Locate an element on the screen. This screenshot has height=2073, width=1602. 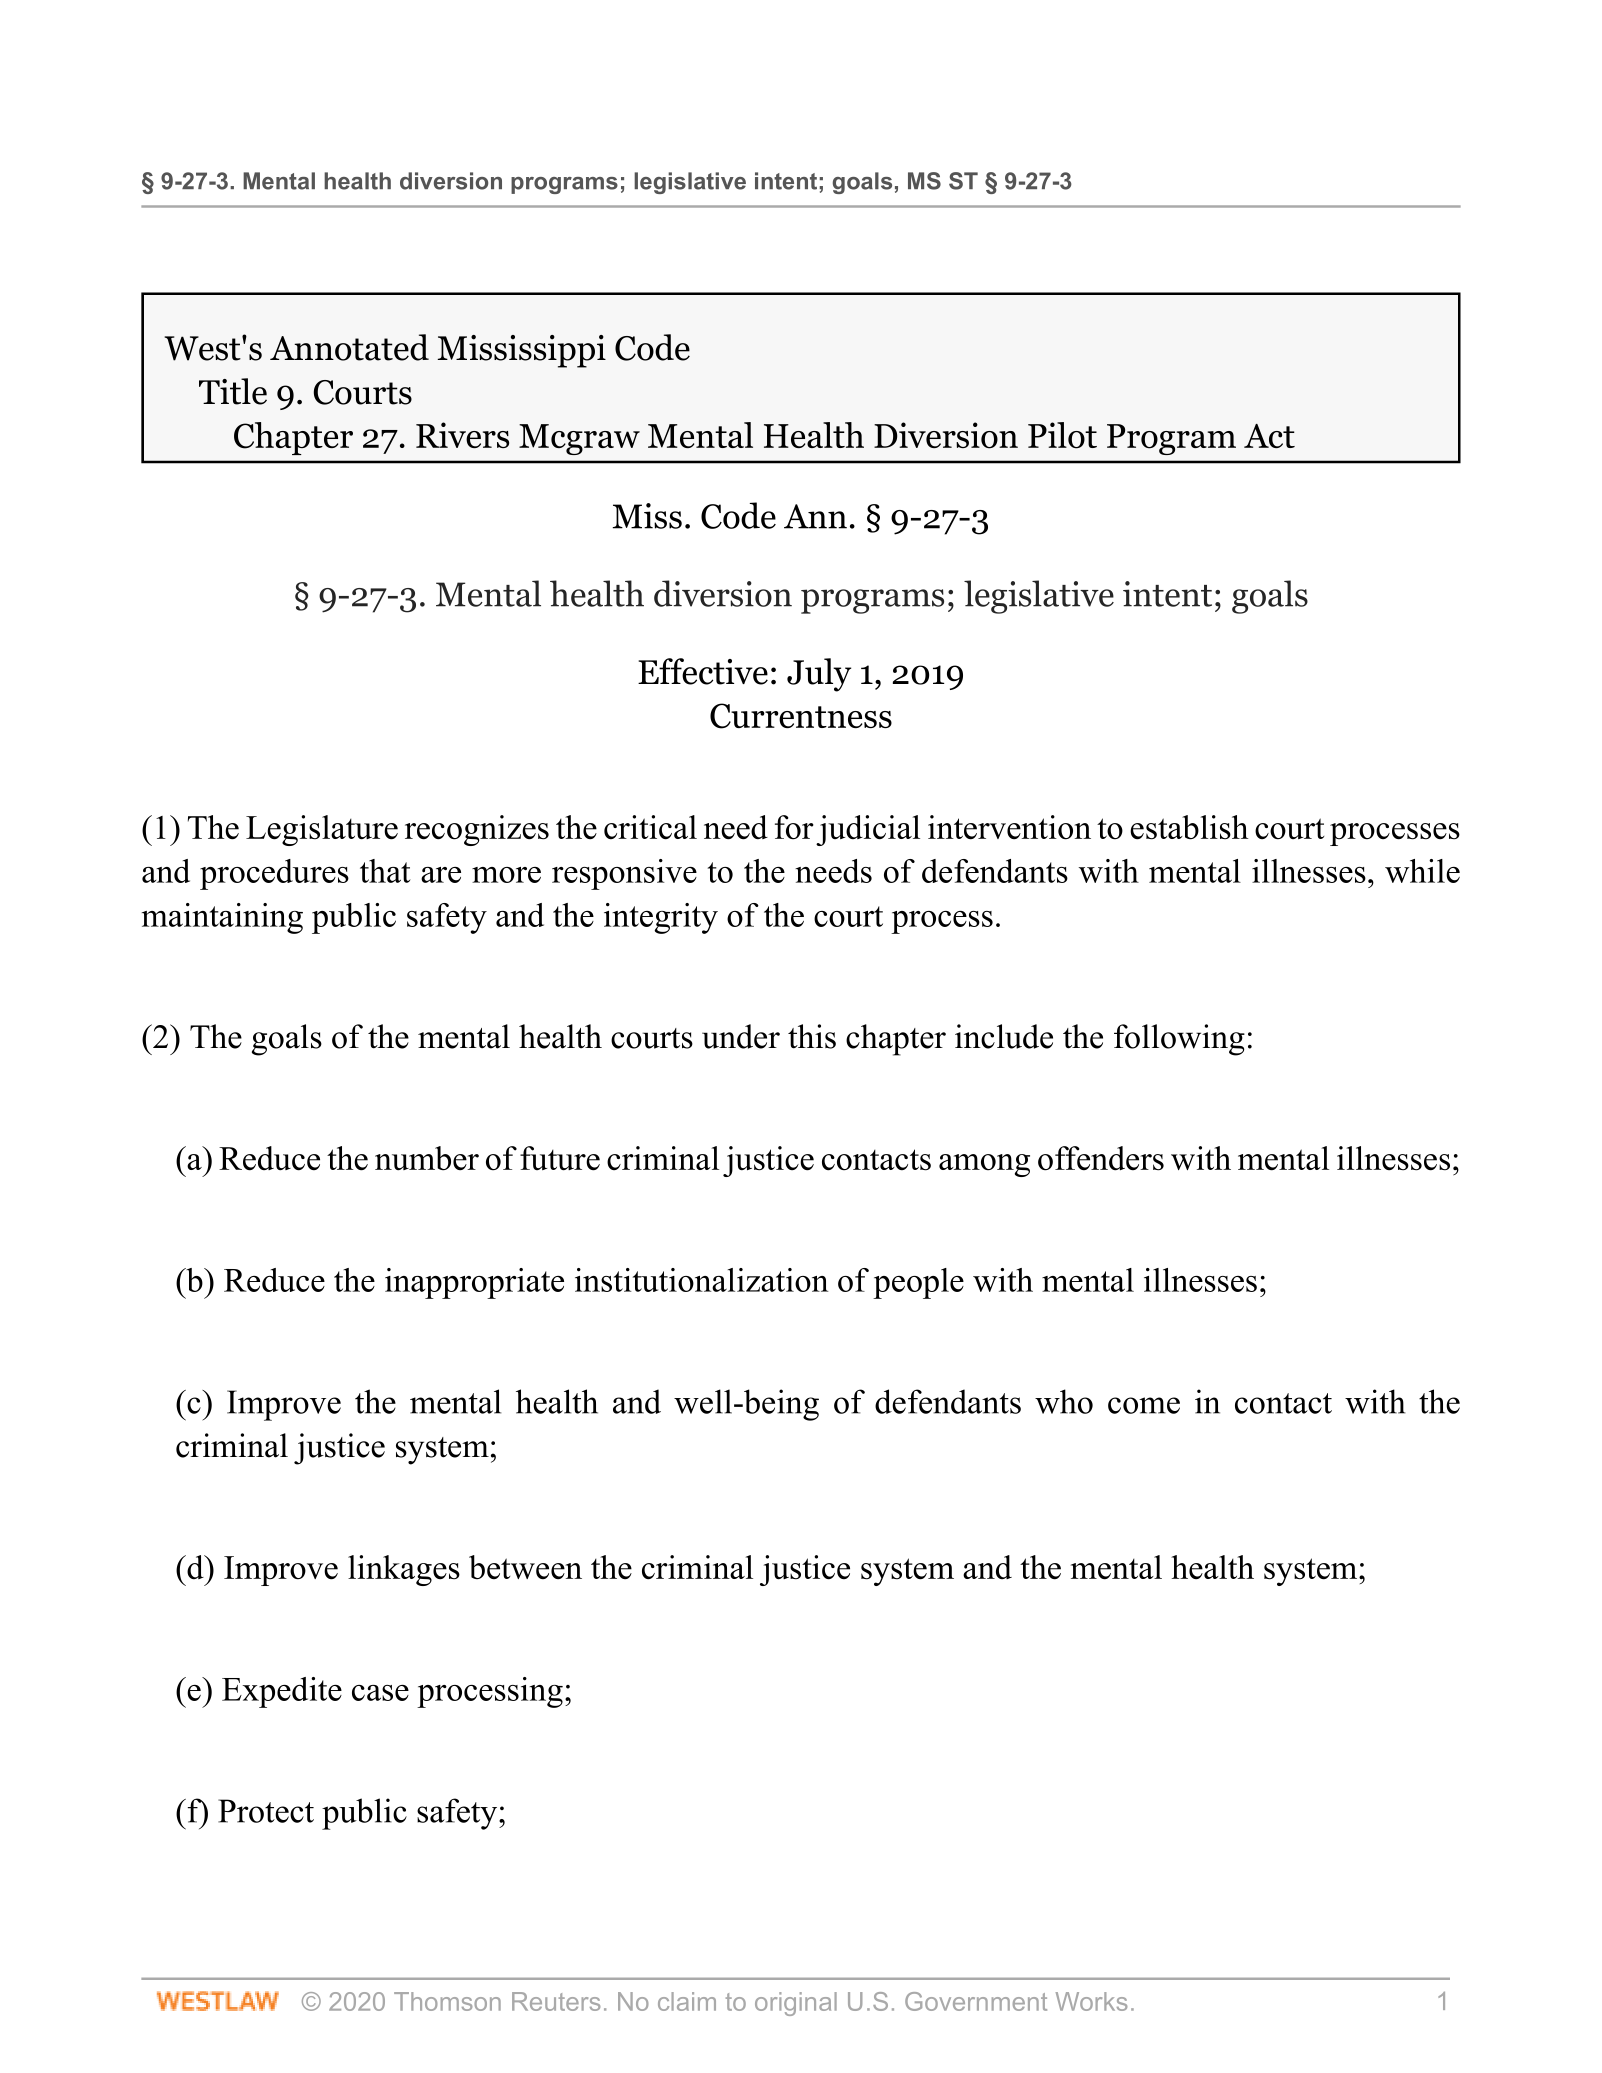
case is located at coordinates (380, 1693).
